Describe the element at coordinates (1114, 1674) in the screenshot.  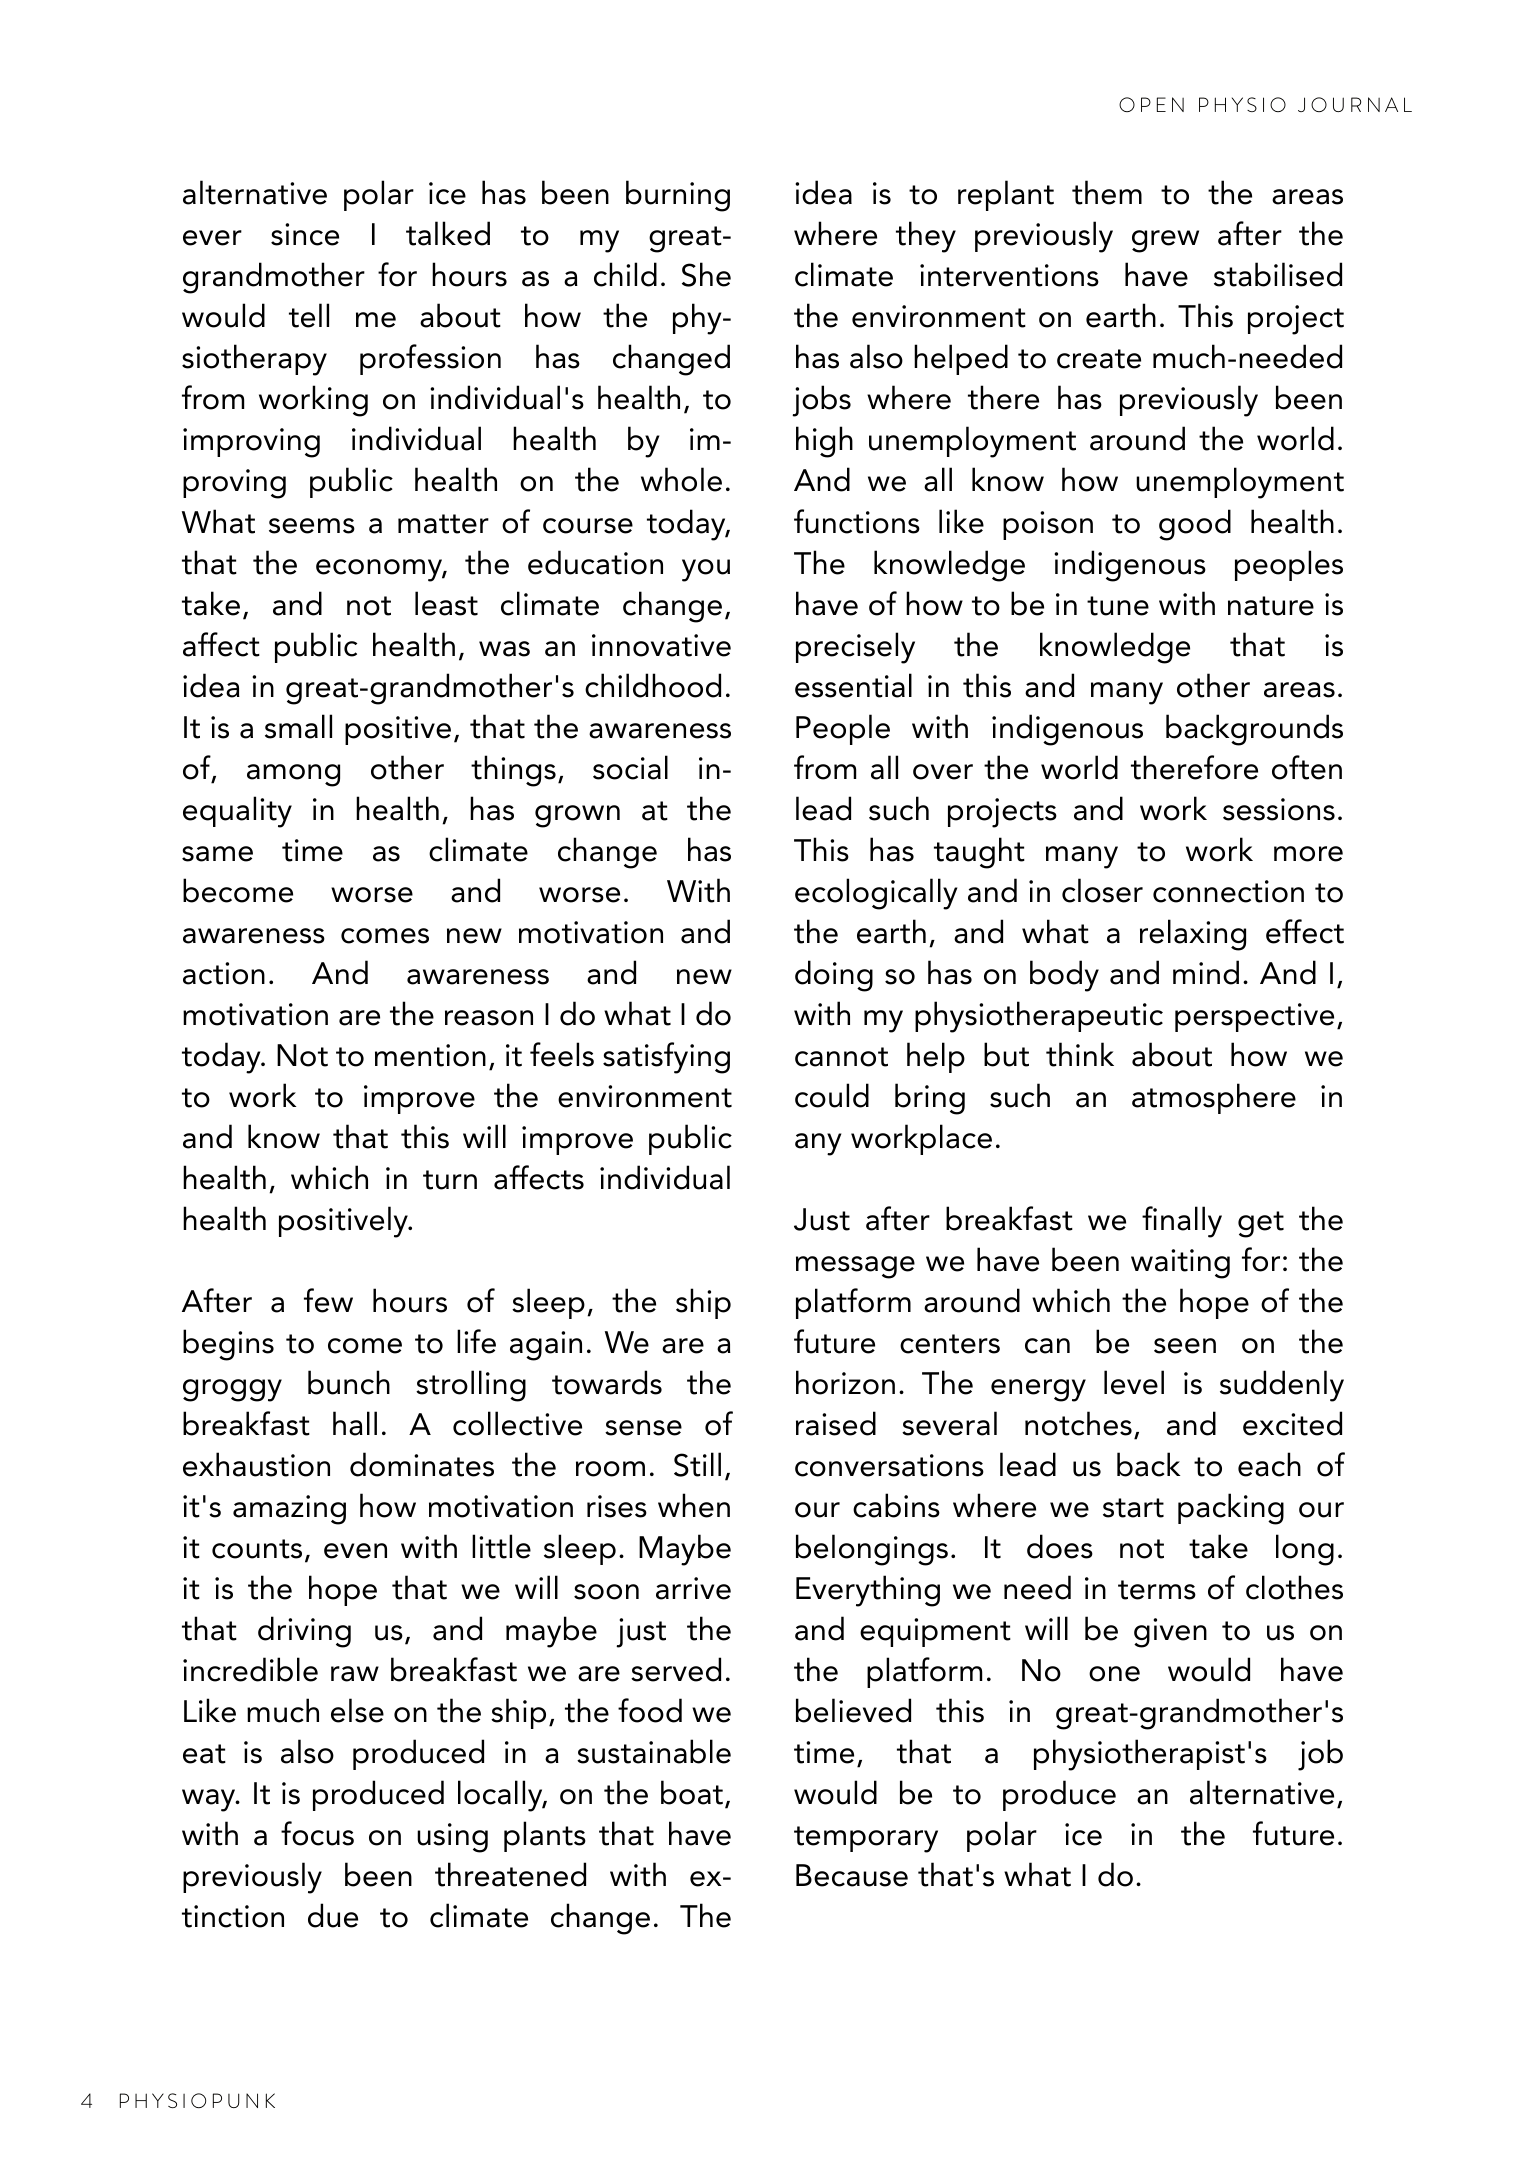
I see `one` at that location.
